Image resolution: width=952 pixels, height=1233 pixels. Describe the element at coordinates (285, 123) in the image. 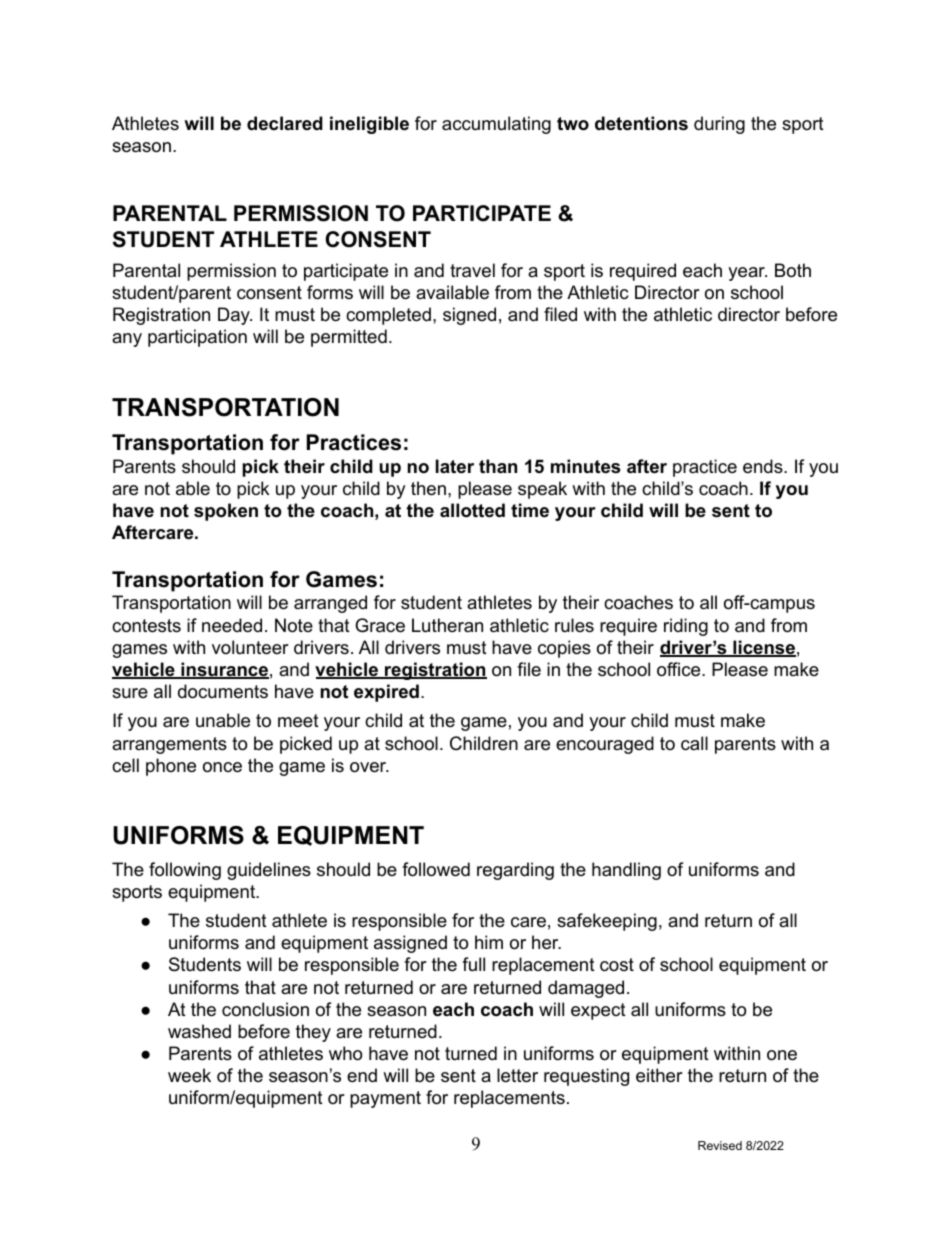

I see `declared` at that location.
